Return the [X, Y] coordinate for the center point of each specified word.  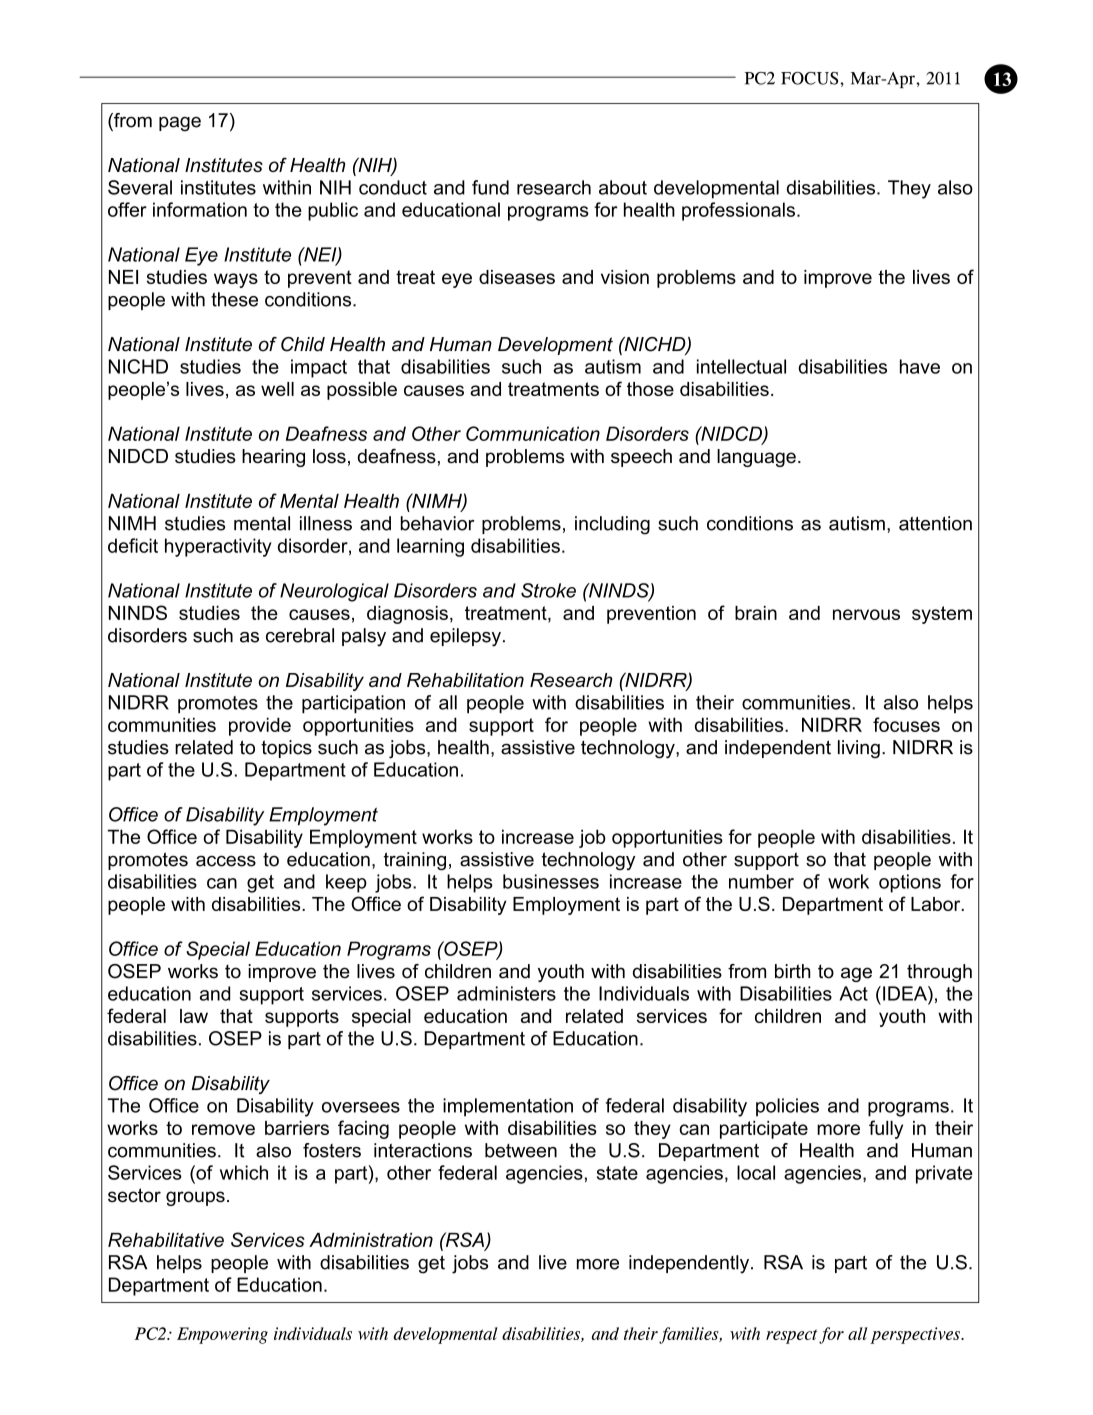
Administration [371, 1240]
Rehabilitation [465, 680]
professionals [738, 211]
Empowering [222, 1335]
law [194, 1016]
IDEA [906, 993]
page [180, 124]
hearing [273, 458]
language [756, 458]
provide [260, 726]
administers [506, 993]
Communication [533, 433]
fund [490, 187]
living [859, 749]
